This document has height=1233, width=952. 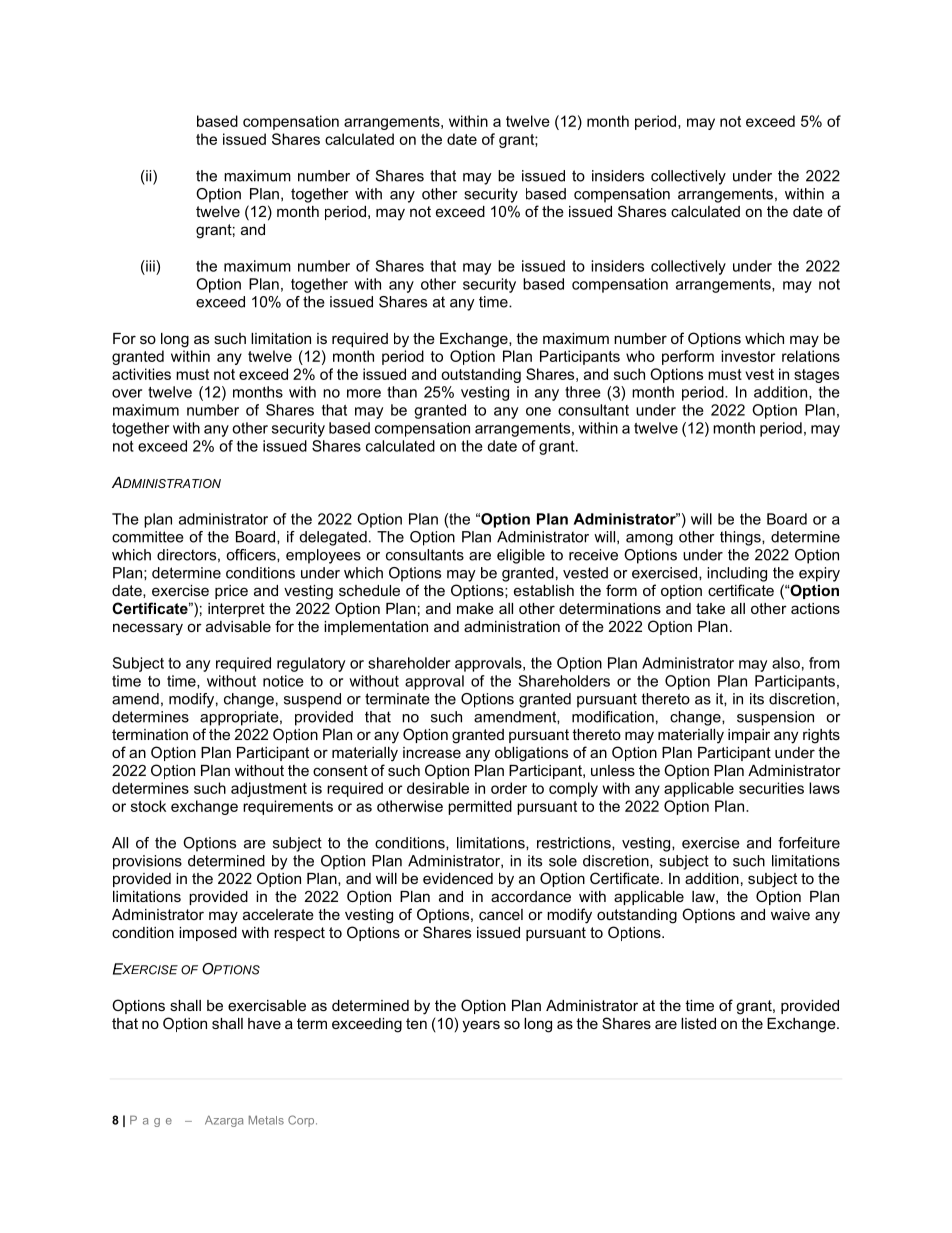 What do you see at coordinates (771, 788) in the document?
I see `securities` at bounding box center [771, 788].
